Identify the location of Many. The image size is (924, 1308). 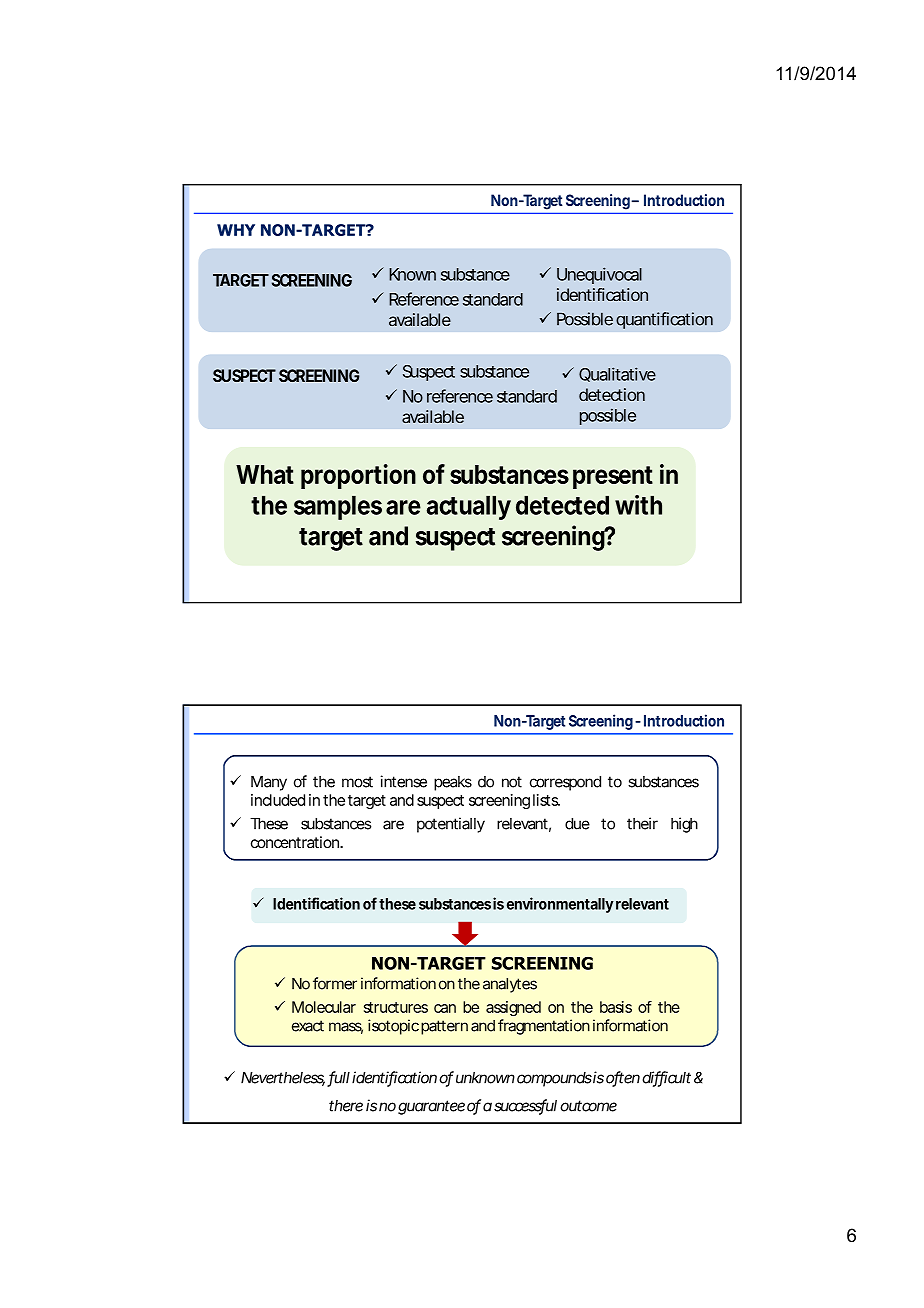
(269, 783).
